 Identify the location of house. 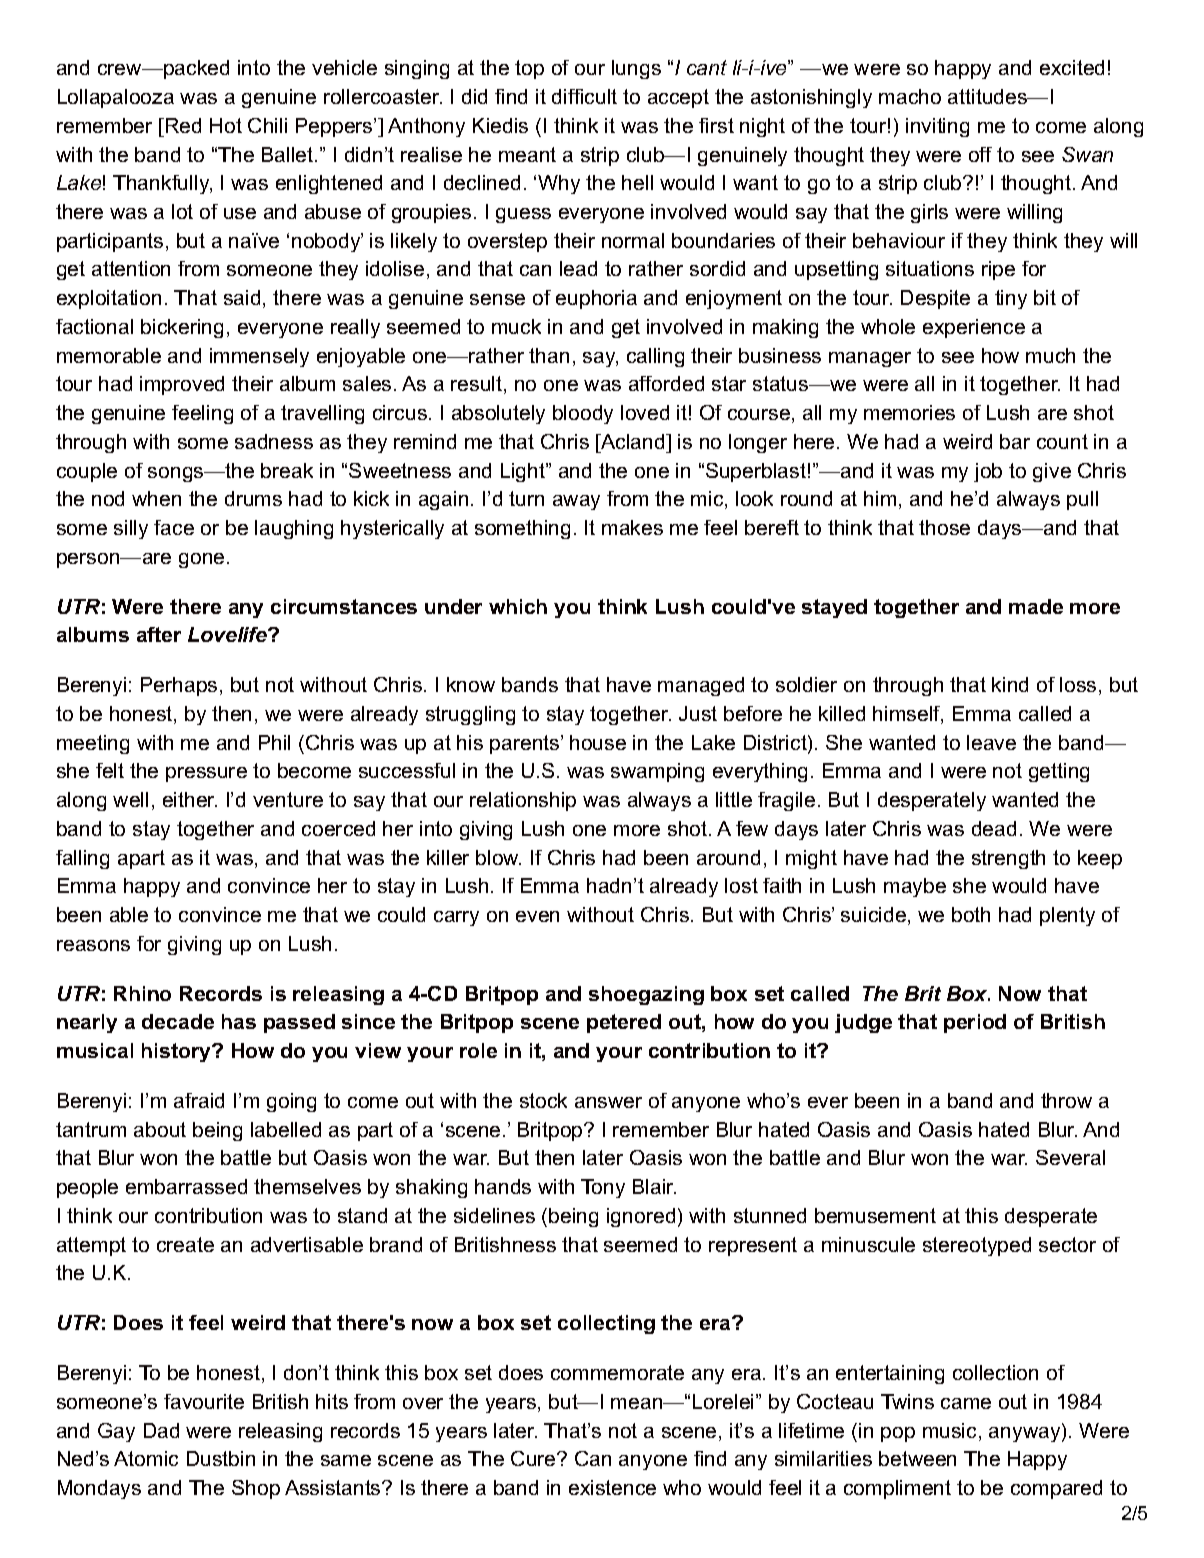
(598, 742).
